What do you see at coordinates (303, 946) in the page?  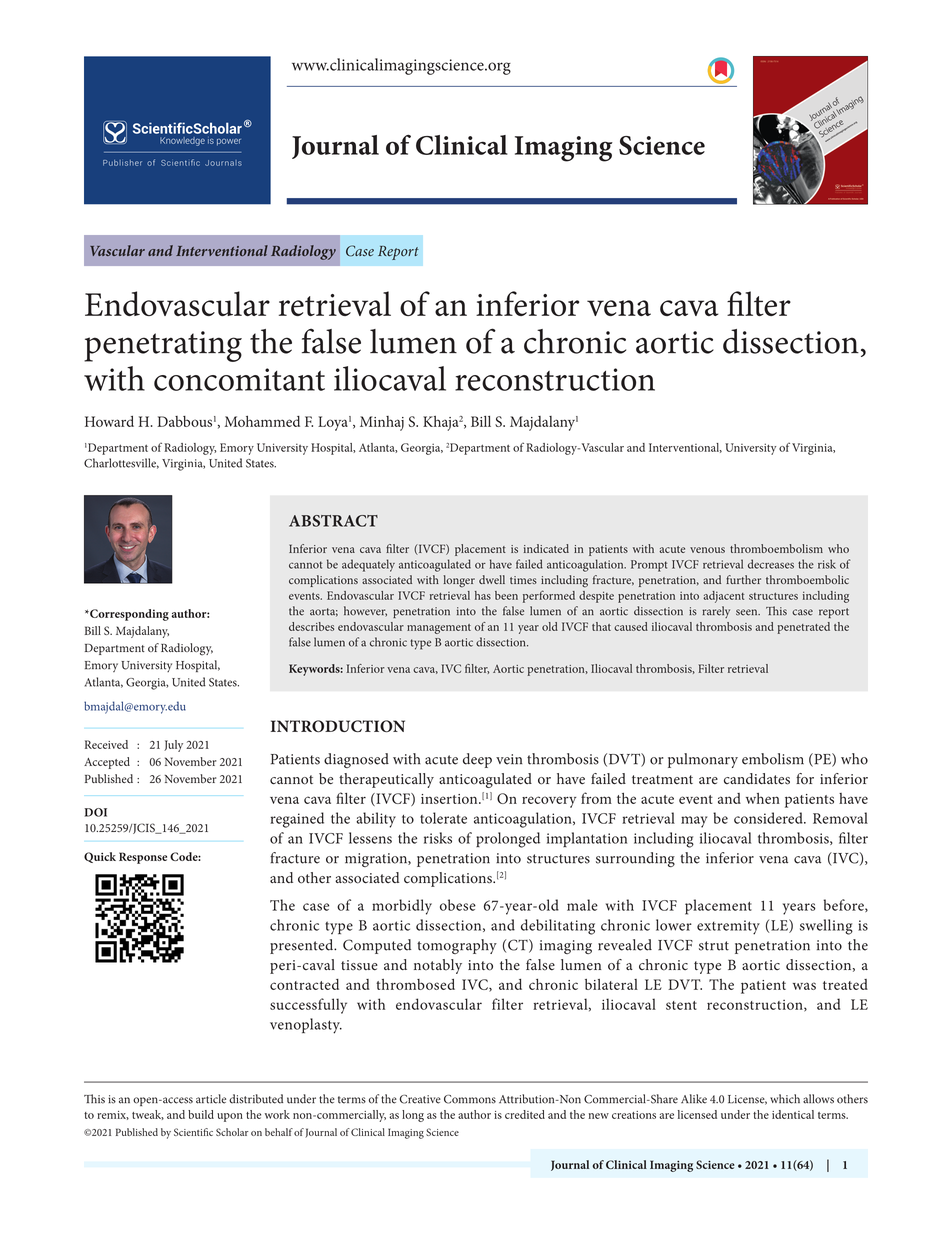 I see `presented` at bounding box center [303, 946].
